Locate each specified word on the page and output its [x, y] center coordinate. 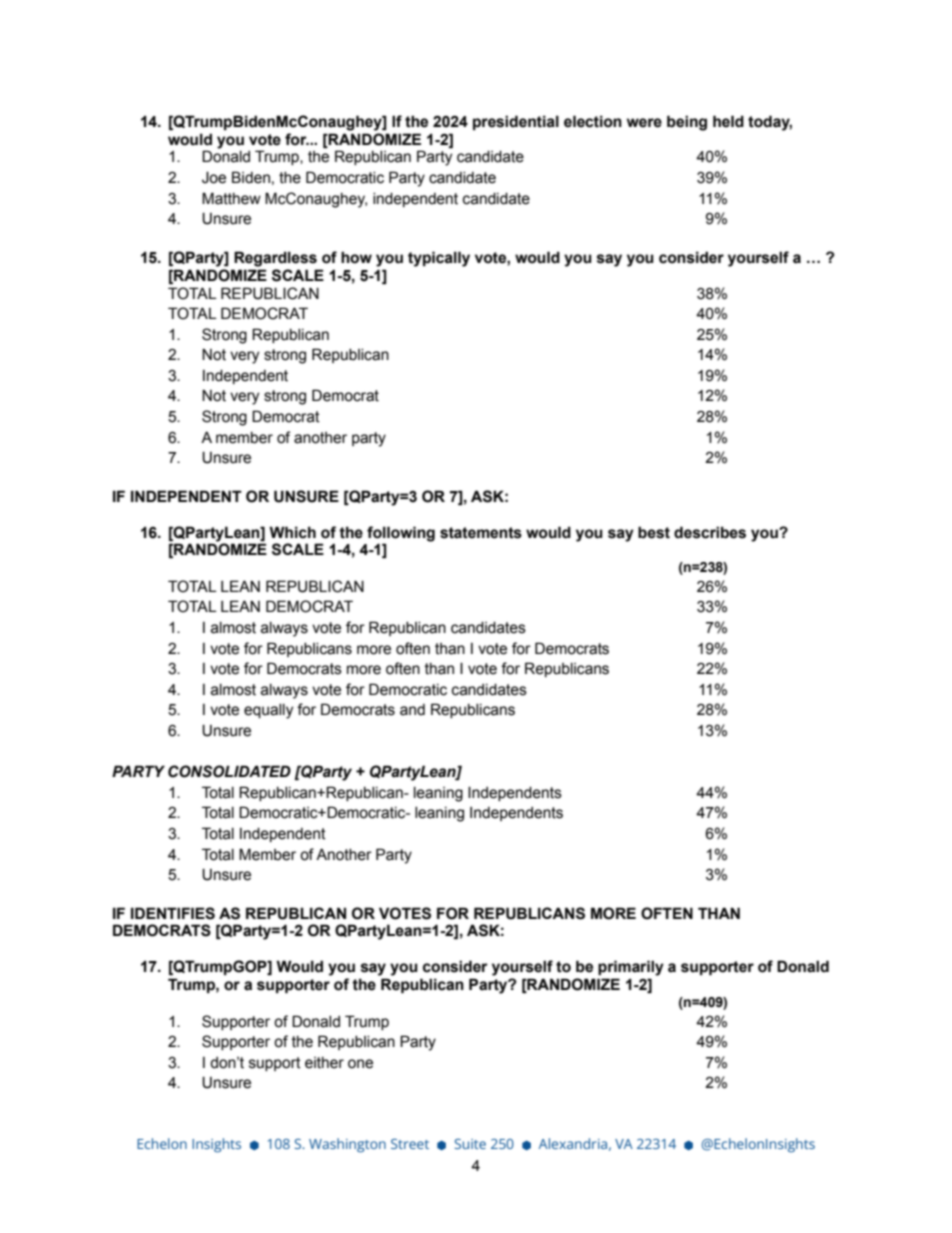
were [644, 123]
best [654, 532]
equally [268, 711]
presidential [516, 122]
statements [481, 533]
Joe [214, 177]
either [324, 1063]
